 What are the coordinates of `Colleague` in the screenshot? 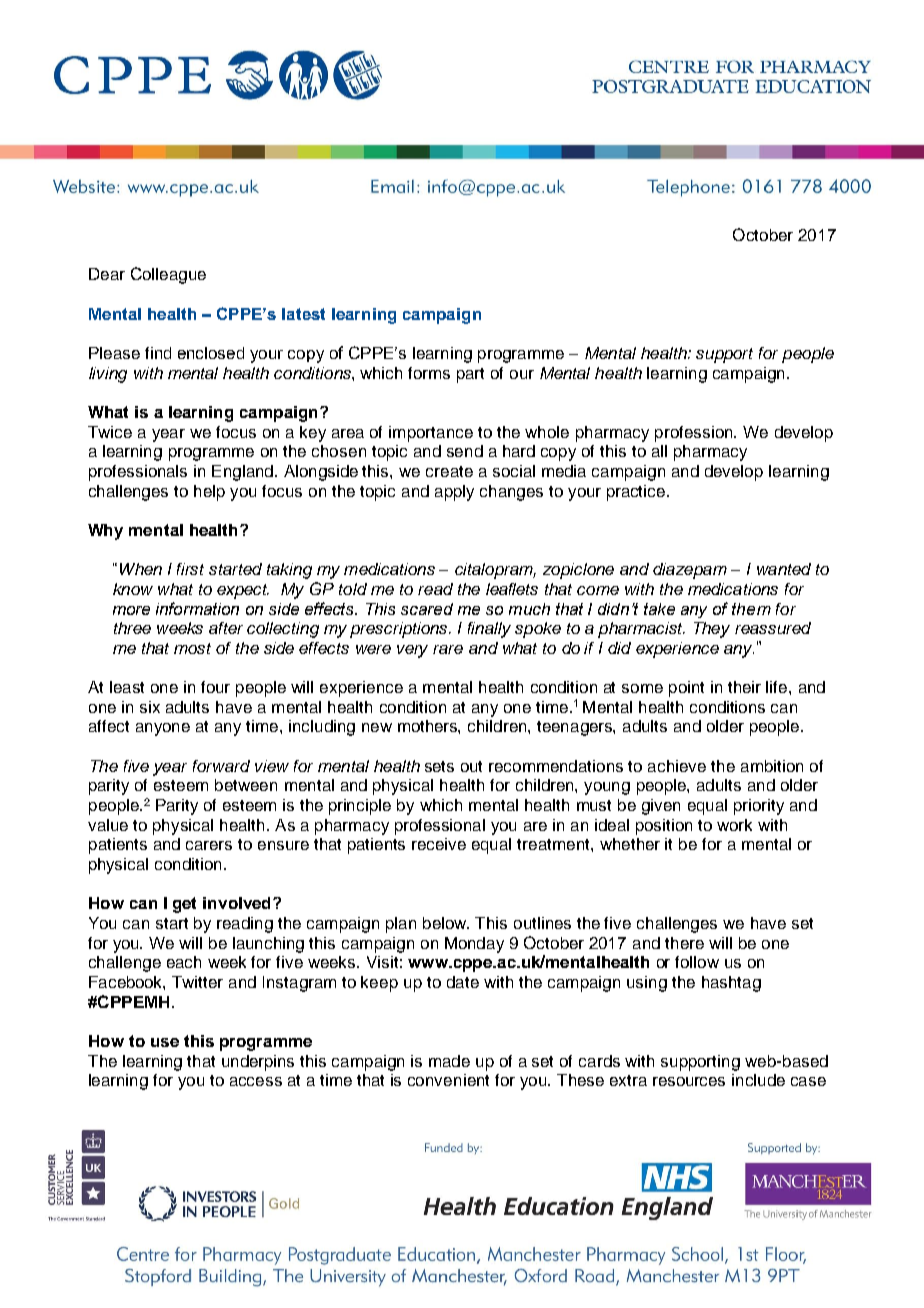 It's located at (168, 275).
